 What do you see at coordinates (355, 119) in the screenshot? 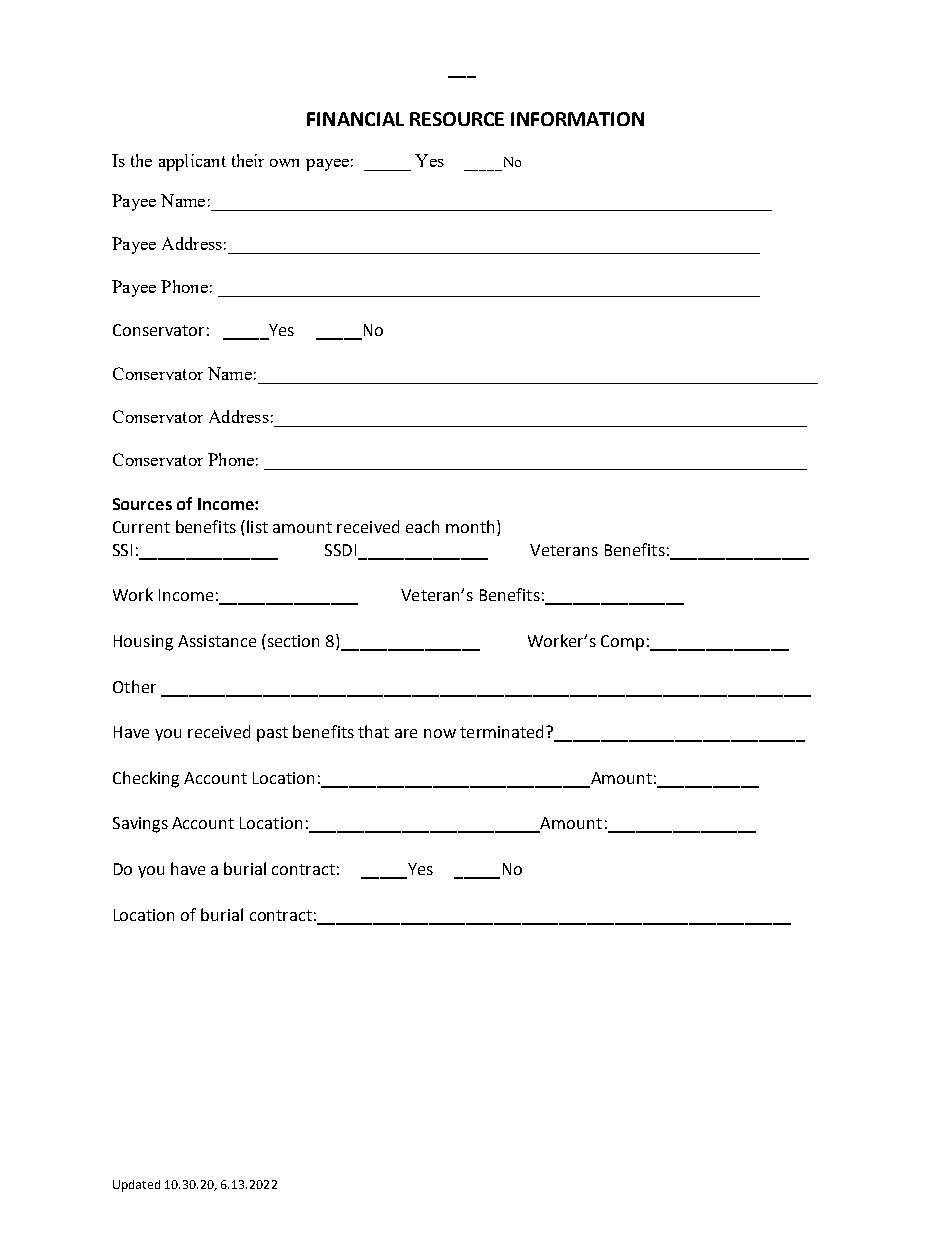
I see `FINANCIAL` at bounding box center [355, 119].
